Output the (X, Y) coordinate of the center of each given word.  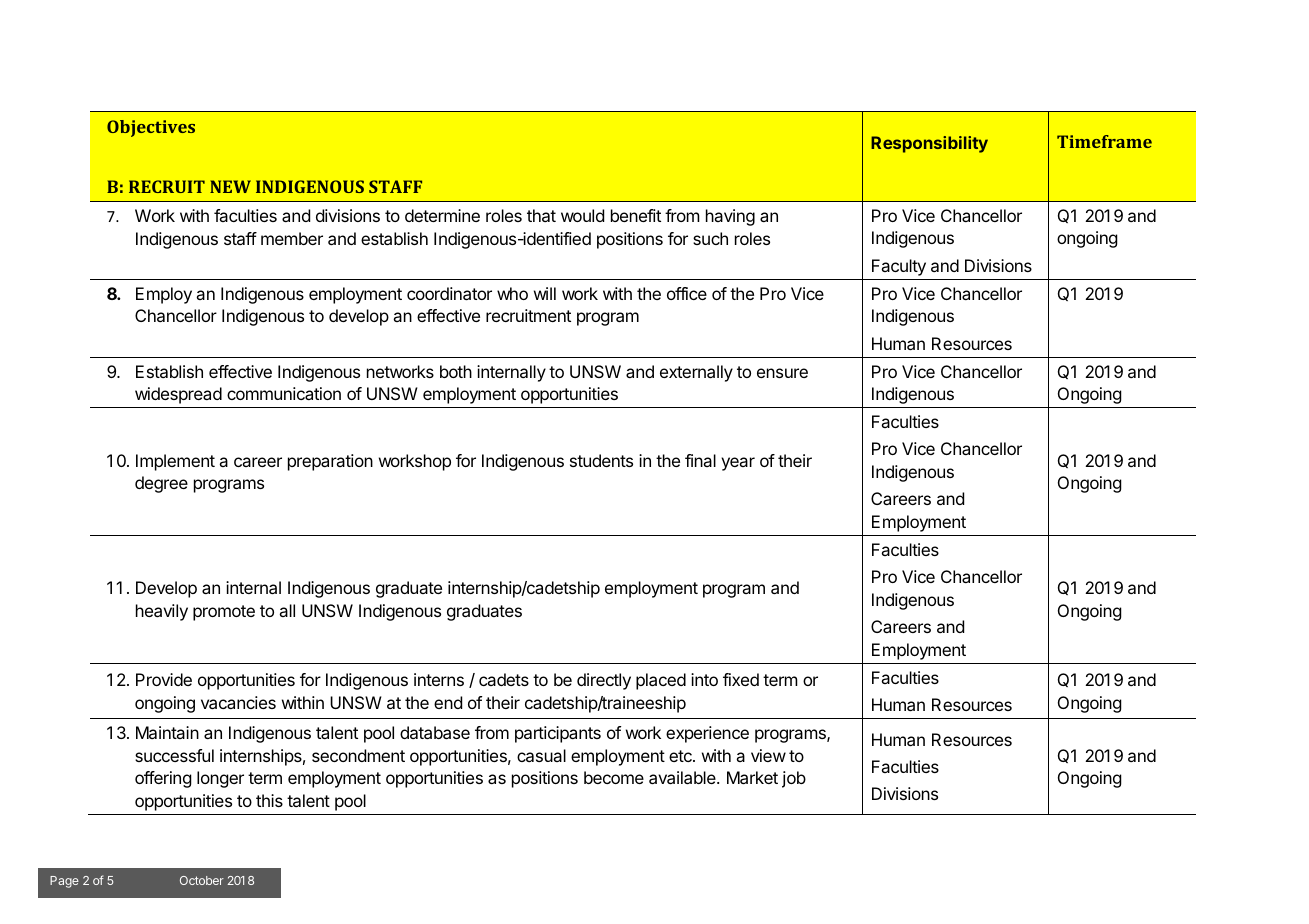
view (768, 755)
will (545, 293)
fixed (741, 679)
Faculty (899, 267)
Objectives (151, 128)
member (292, 238)
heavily (162, 612)
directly (604, 681)
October (202, 880)
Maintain (167, 732)
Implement (175, 462)
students (601, 460)
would (582, 215)
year (738, 464)
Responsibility (929, 144)
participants (558, 734)
